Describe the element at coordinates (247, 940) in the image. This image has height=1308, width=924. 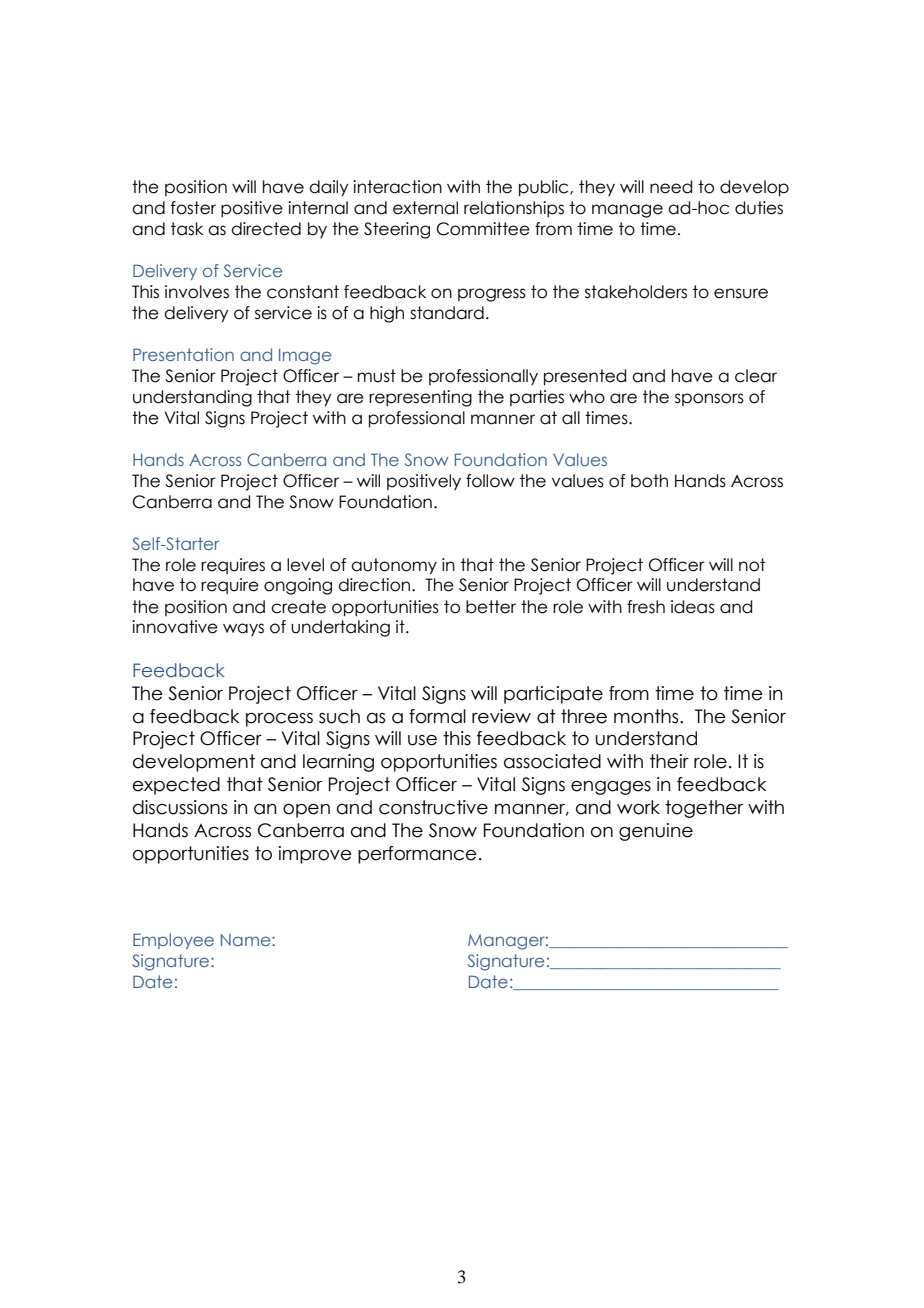
I see `Name` at that location.
